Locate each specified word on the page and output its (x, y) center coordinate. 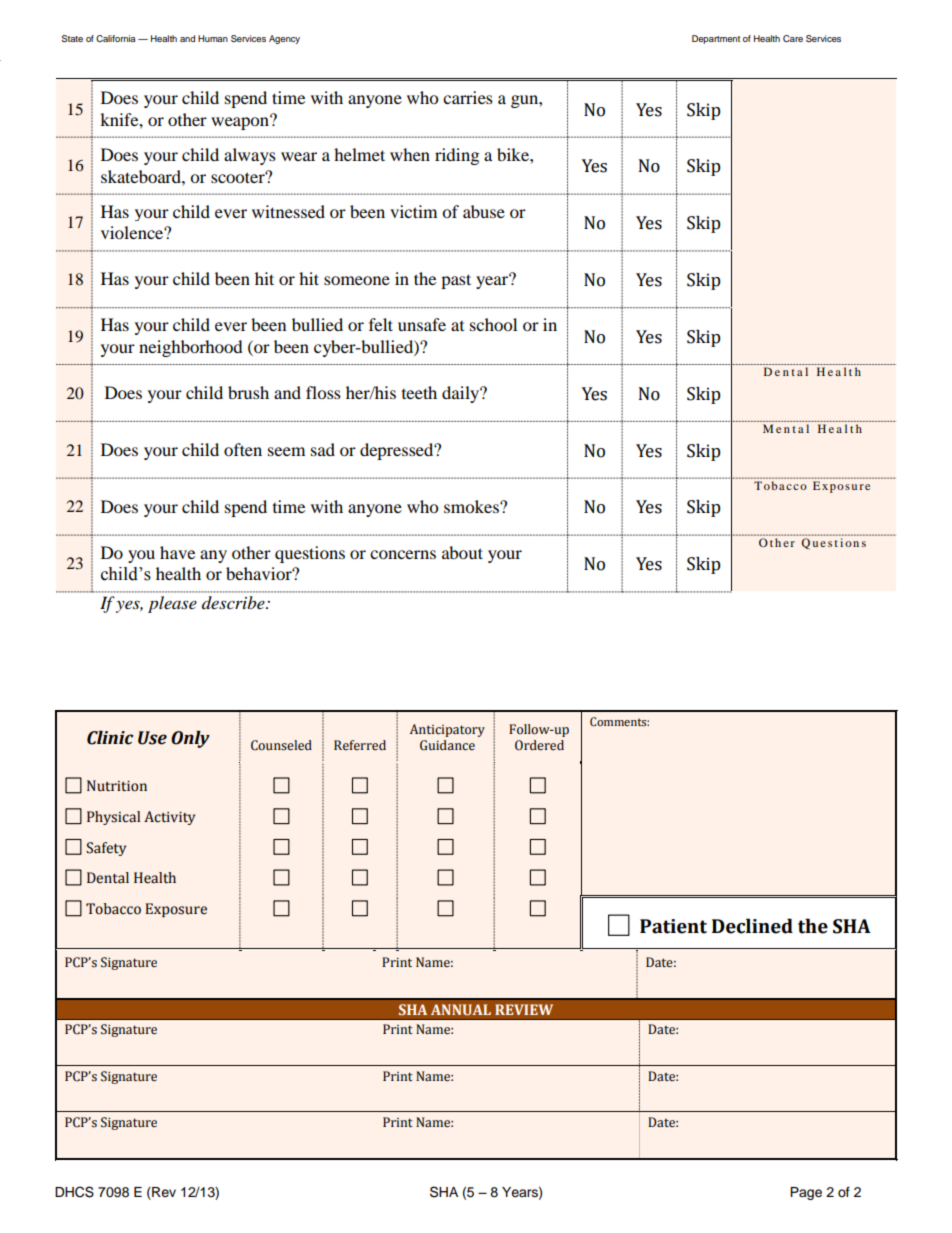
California (115, 38)
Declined (752, 926)
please (172, 604)
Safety (106, 849)
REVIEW (524, 1009)
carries (468, 97)
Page (806, 1193)
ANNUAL (461, 1009)
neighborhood (191, 348)
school (493, 324)
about (462, 552)
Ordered (539, 745)
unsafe (422, 324)
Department (716, 39)
